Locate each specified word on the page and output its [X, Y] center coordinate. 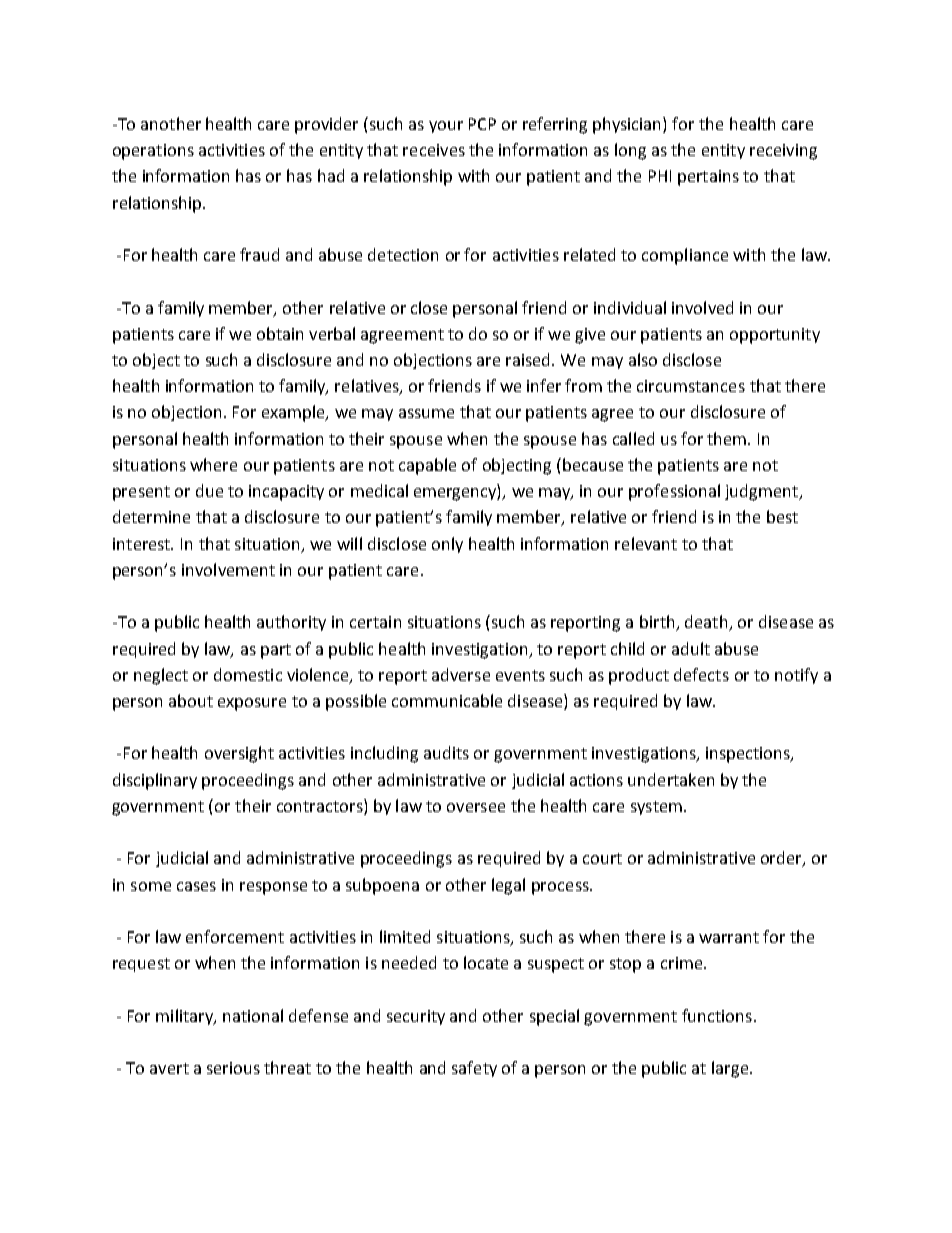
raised [529, 359]
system [656, 808]
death [707, 623]
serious [233, 1068]
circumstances [691, 386]
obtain [280, 333]
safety [474, 1069]
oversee [476, 807]
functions [717, 1015]
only [447, 545]
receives [434, 150]
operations [153, 152]
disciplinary [155, 781]
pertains [708, 178]
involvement [228, 569]
